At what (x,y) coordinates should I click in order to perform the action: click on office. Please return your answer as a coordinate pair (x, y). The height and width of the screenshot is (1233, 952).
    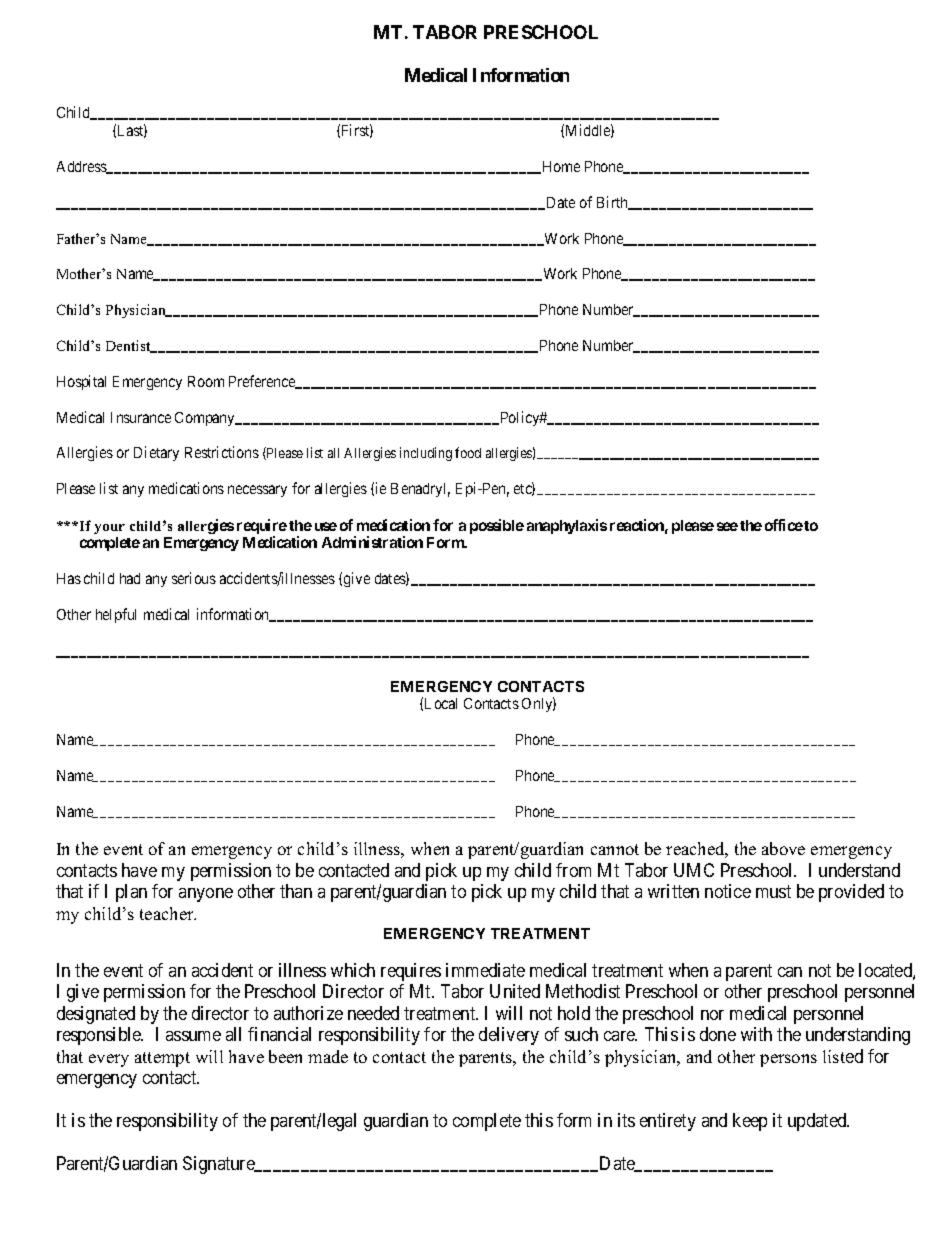
    Looking at the image, I should click on (784, 525).
